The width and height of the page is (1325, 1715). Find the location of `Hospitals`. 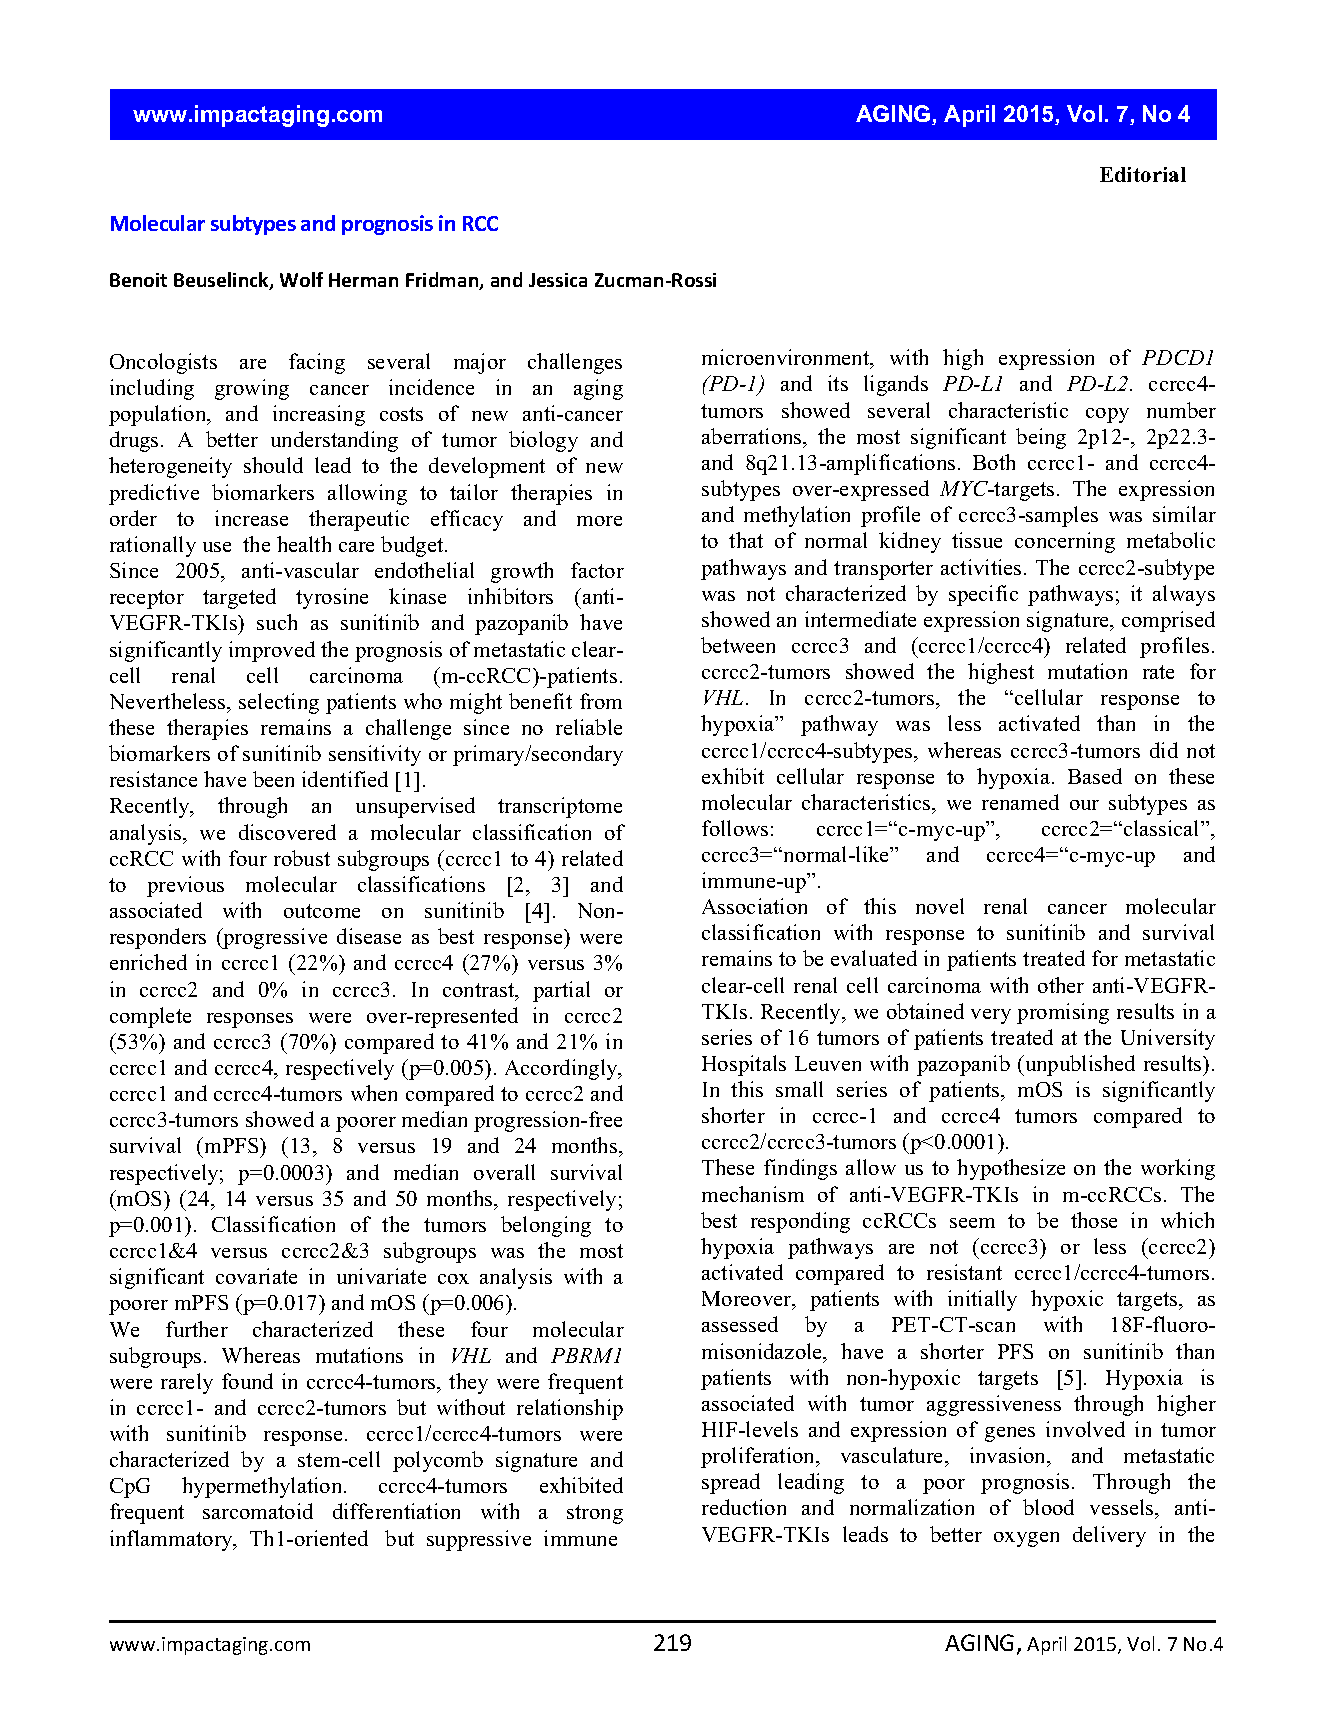

Hospitals is located at coordinates (744, 1065).
